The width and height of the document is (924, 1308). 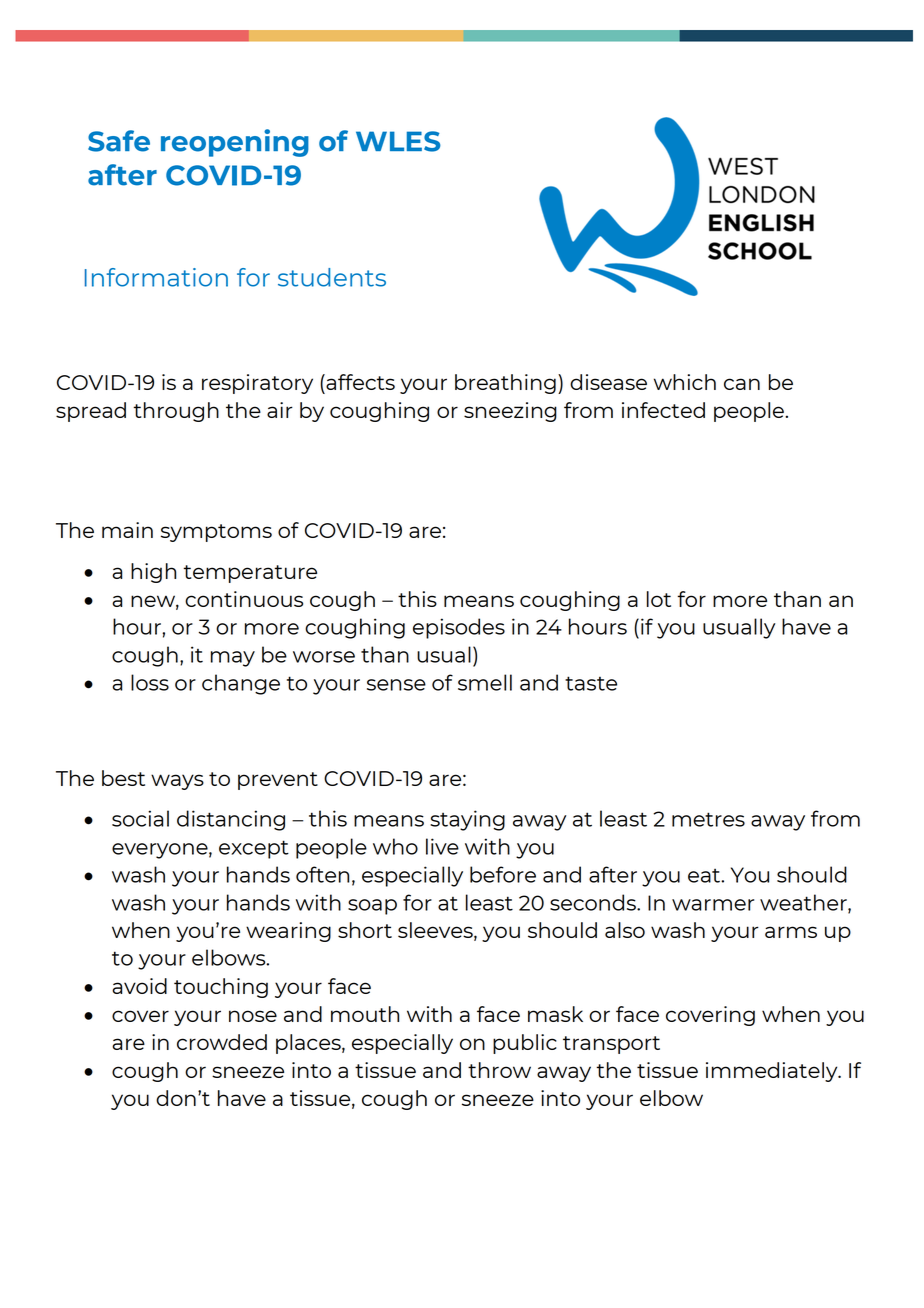 What do you see at coordinates (499, 1070) in the document?
I see `throw` at bounding box center [499, 1070].
